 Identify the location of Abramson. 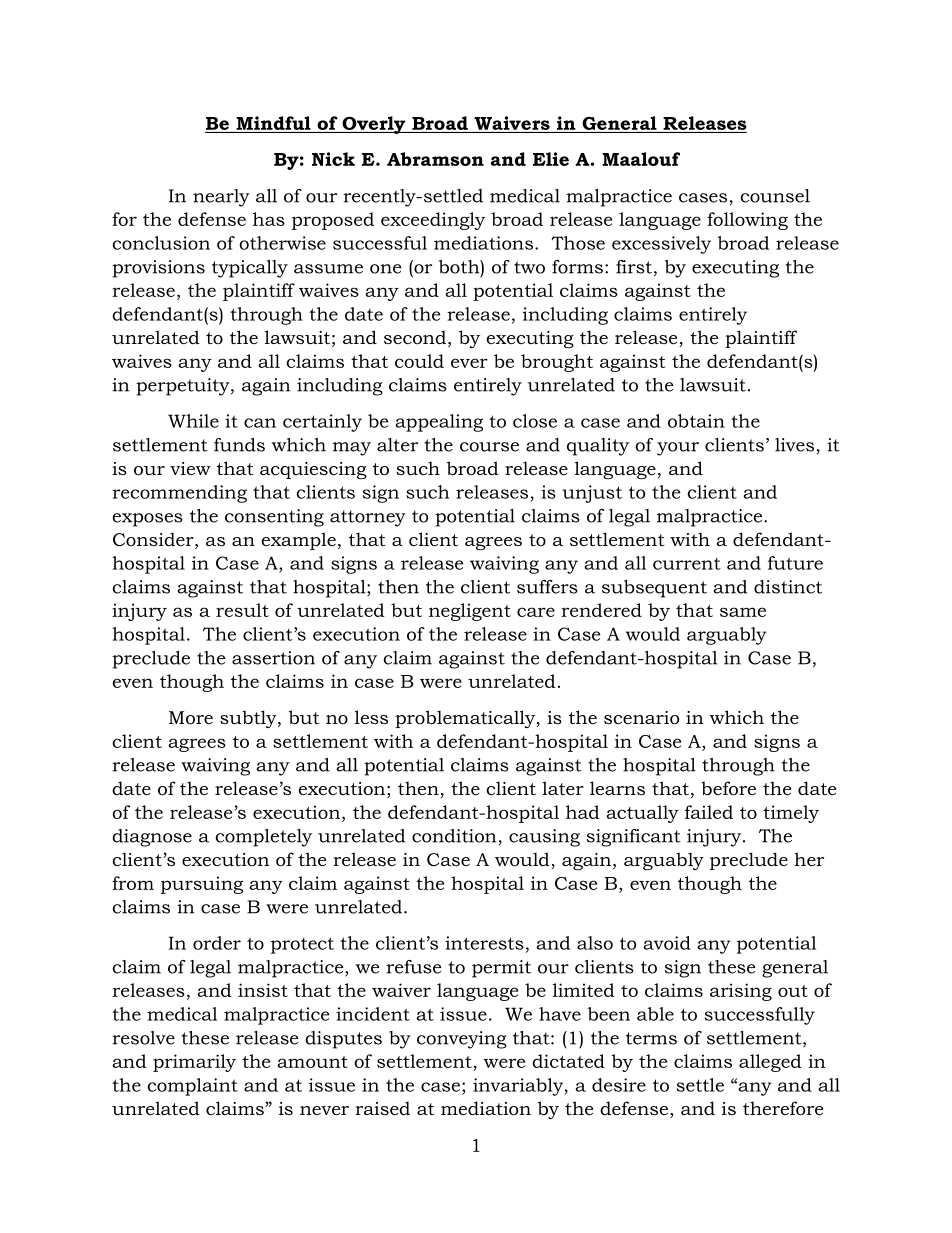
(435, 159).
